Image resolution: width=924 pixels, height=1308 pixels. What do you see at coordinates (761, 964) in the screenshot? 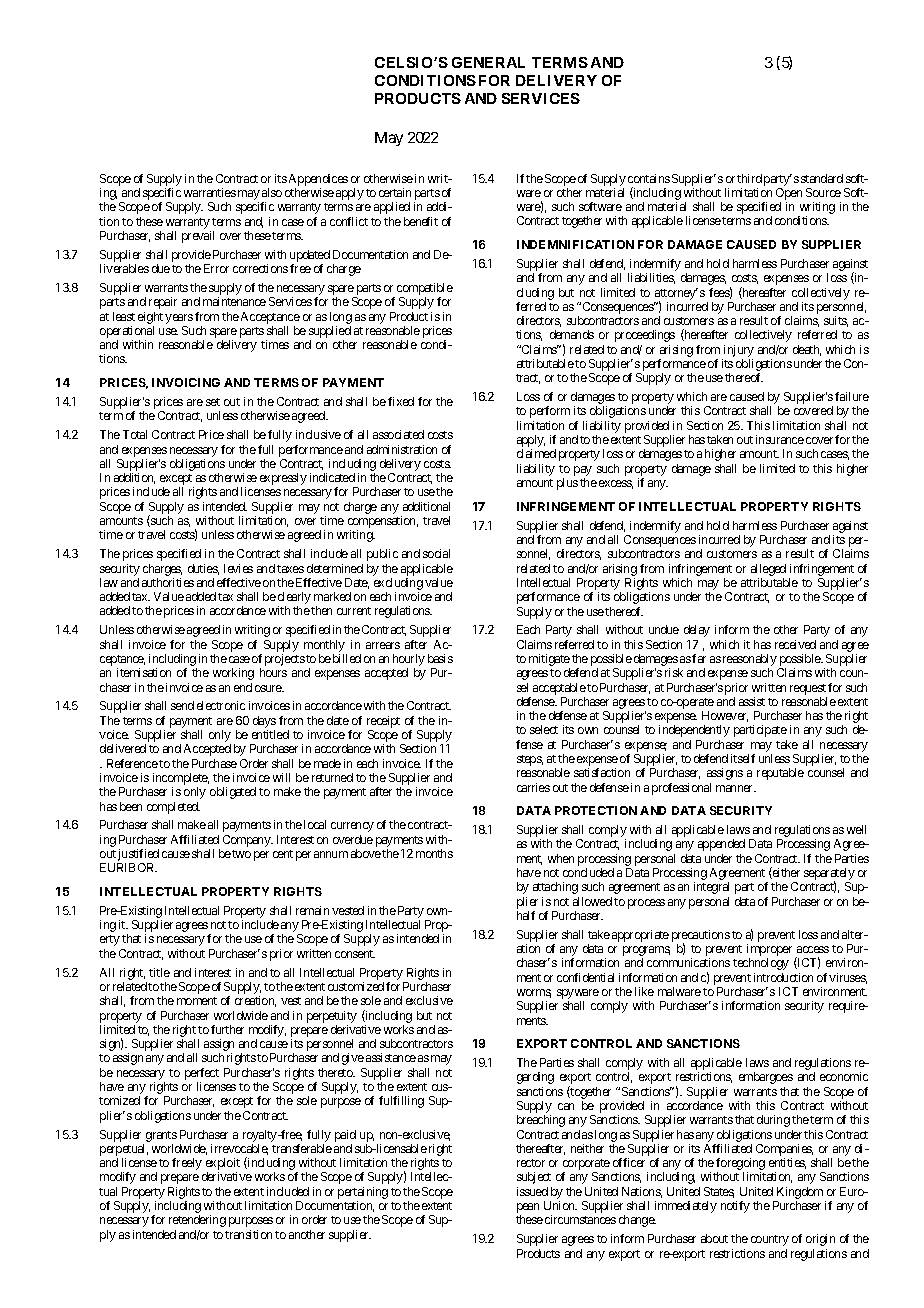
I see `technology` at bounding box center [761, 964].
